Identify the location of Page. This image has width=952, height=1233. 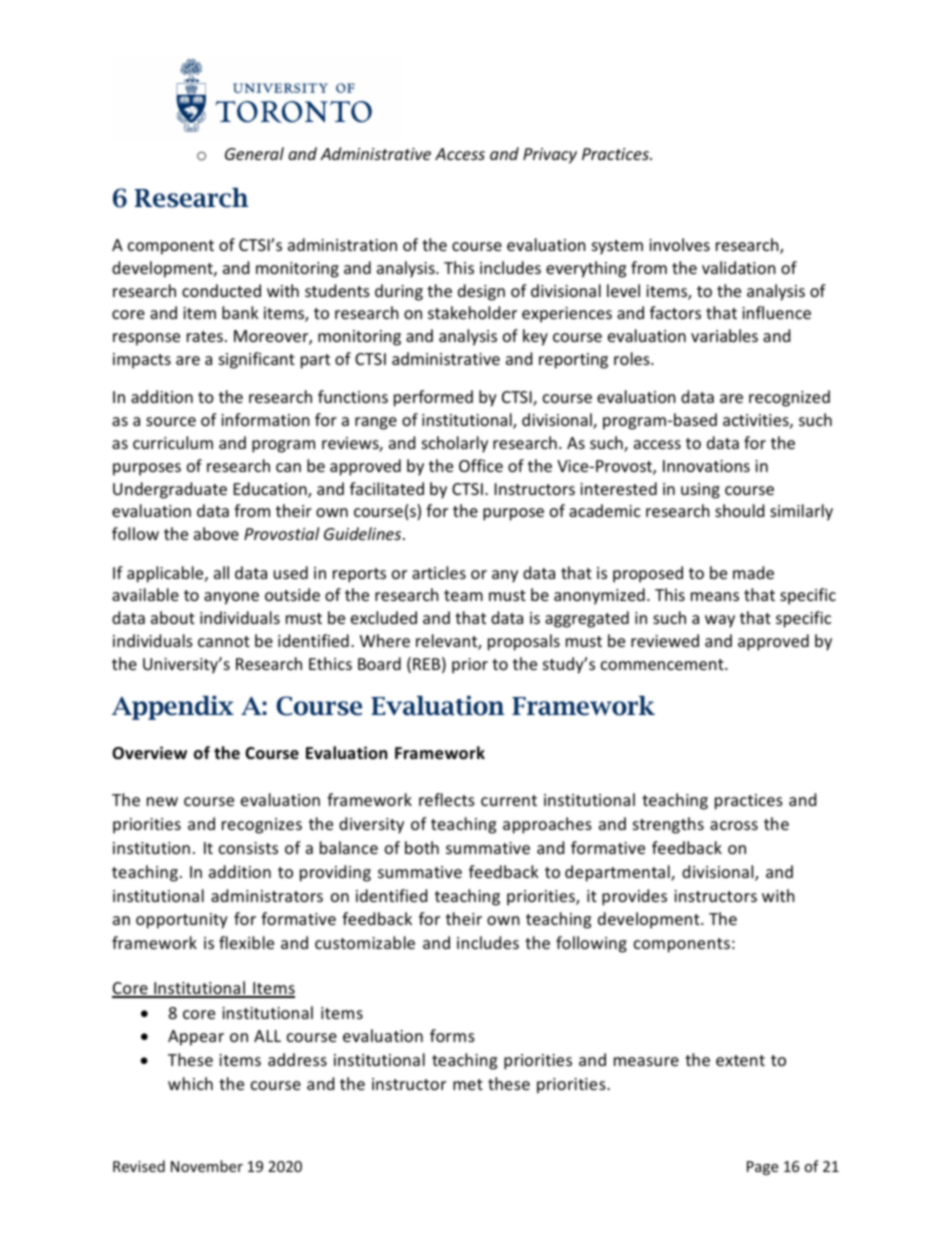
(762, 1168).
